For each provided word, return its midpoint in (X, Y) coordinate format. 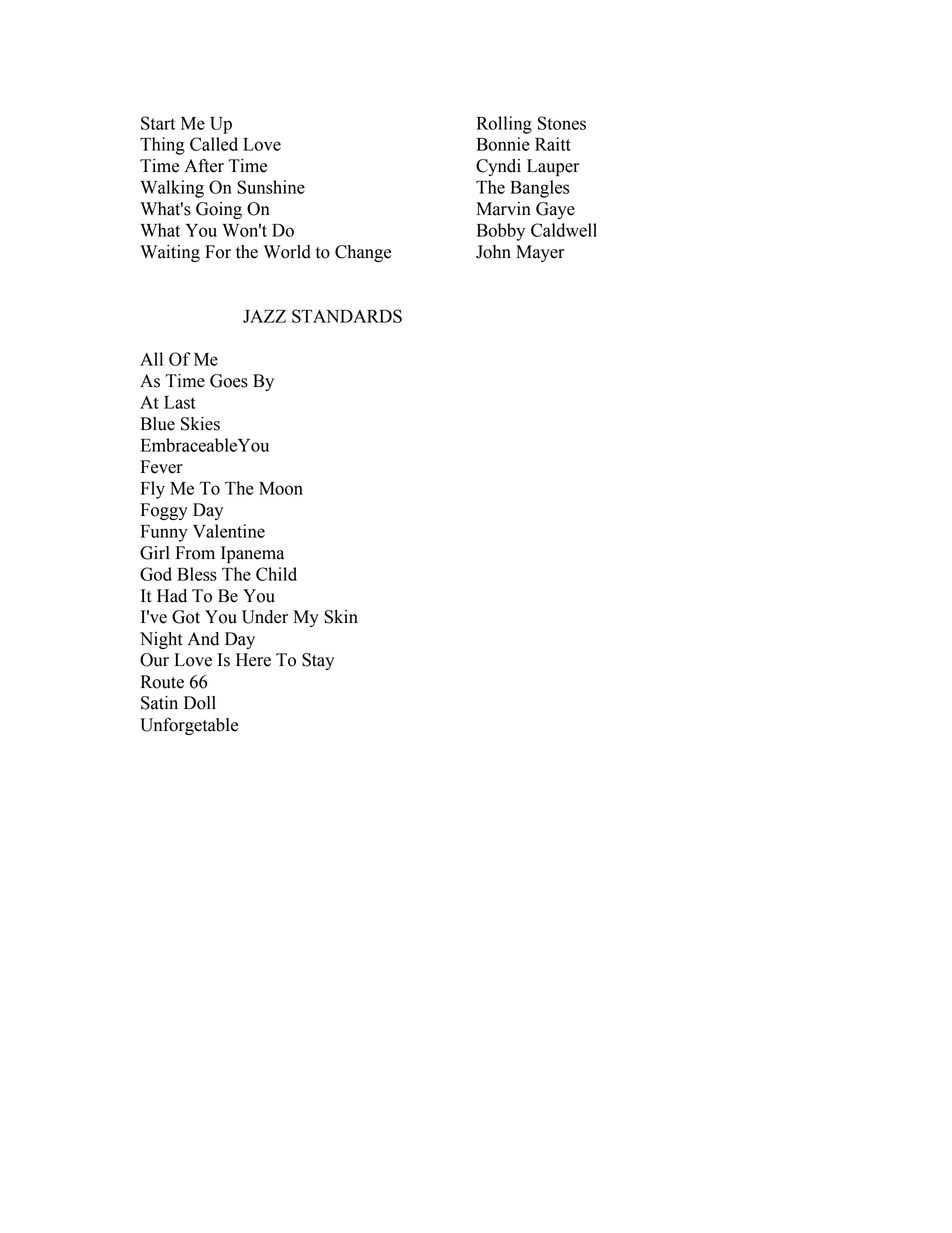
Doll (200, 703)
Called (214, 144)
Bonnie (503, 144)
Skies (200, 424)
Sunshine (271, 187)
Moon (281, 488)
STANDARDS (347, 316)
